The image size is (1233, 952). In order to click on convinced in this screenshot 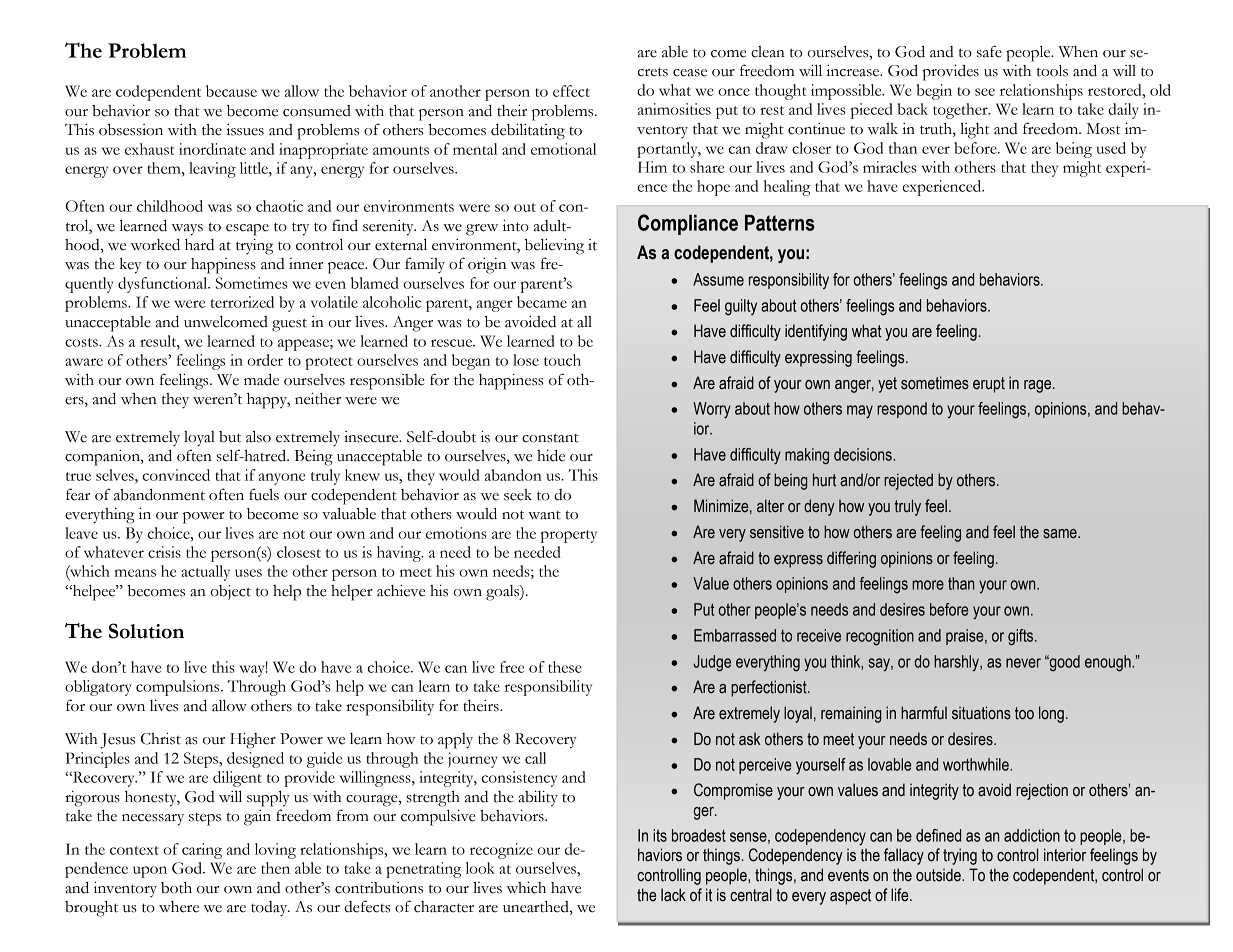, I will do `click(176, 475)`.
